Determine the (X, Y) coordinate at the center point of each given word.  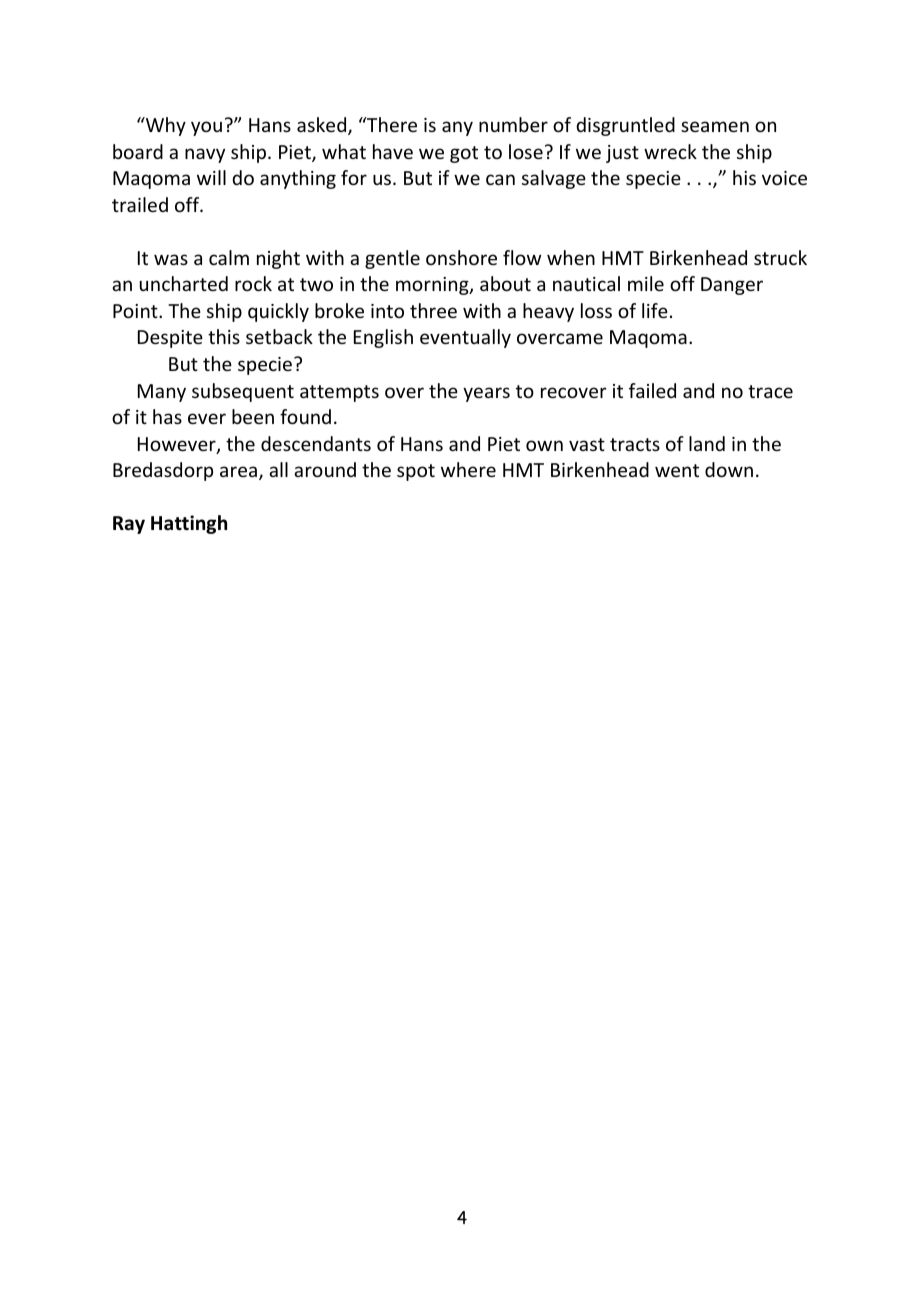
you (206, 128)
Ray (129, 525)
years (486, 394)
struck (780, 257)
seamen (715, 126)
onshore (461, 257)
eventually (465, 338)
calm (229, 257)
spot (416, 472)
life (655, 310)
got (464, 154)
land (707, 443)
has (167, 416)
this (224, 336)
